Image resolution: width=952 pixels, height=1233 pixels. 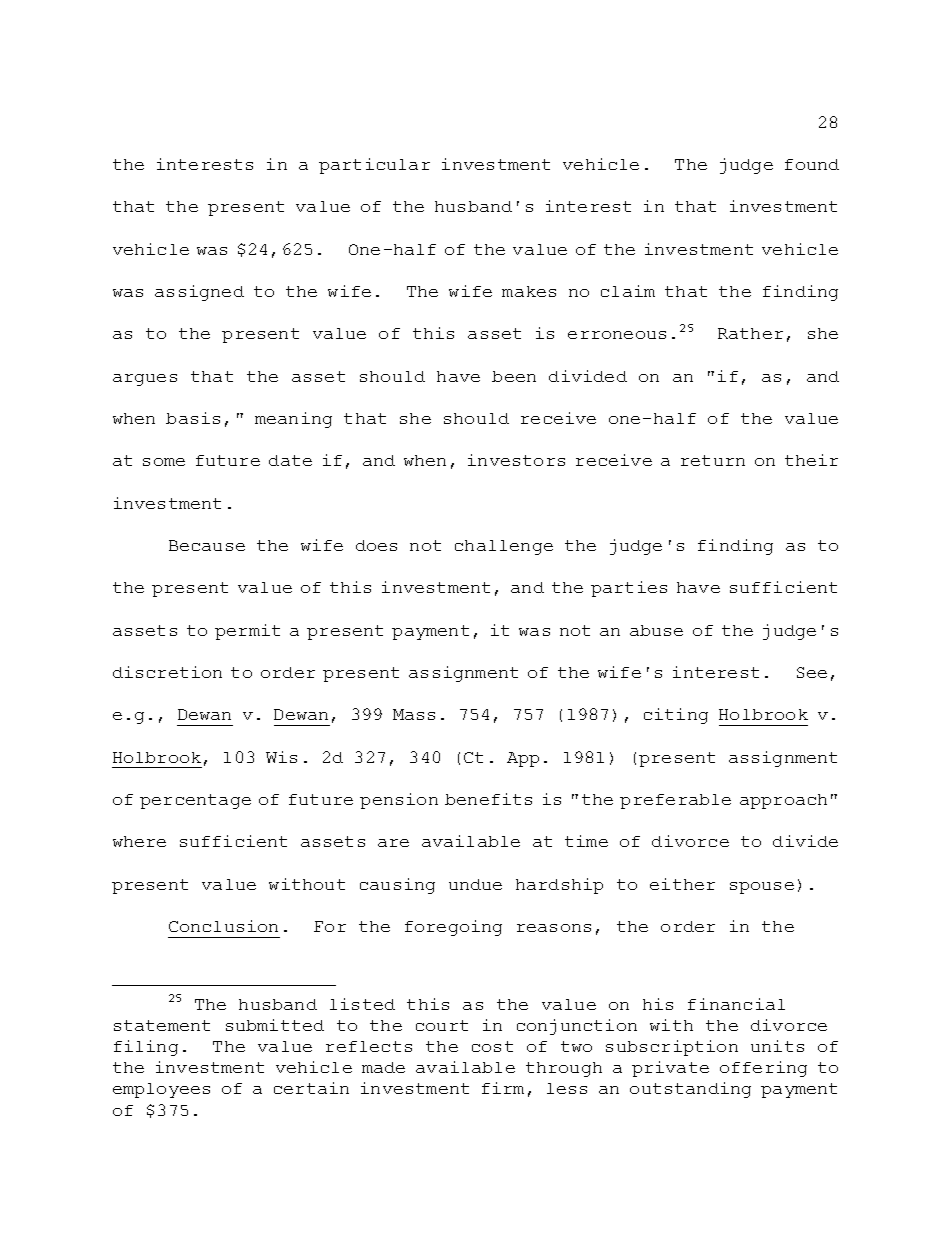 I want to click on assigned, so click(x=199, y=293).
